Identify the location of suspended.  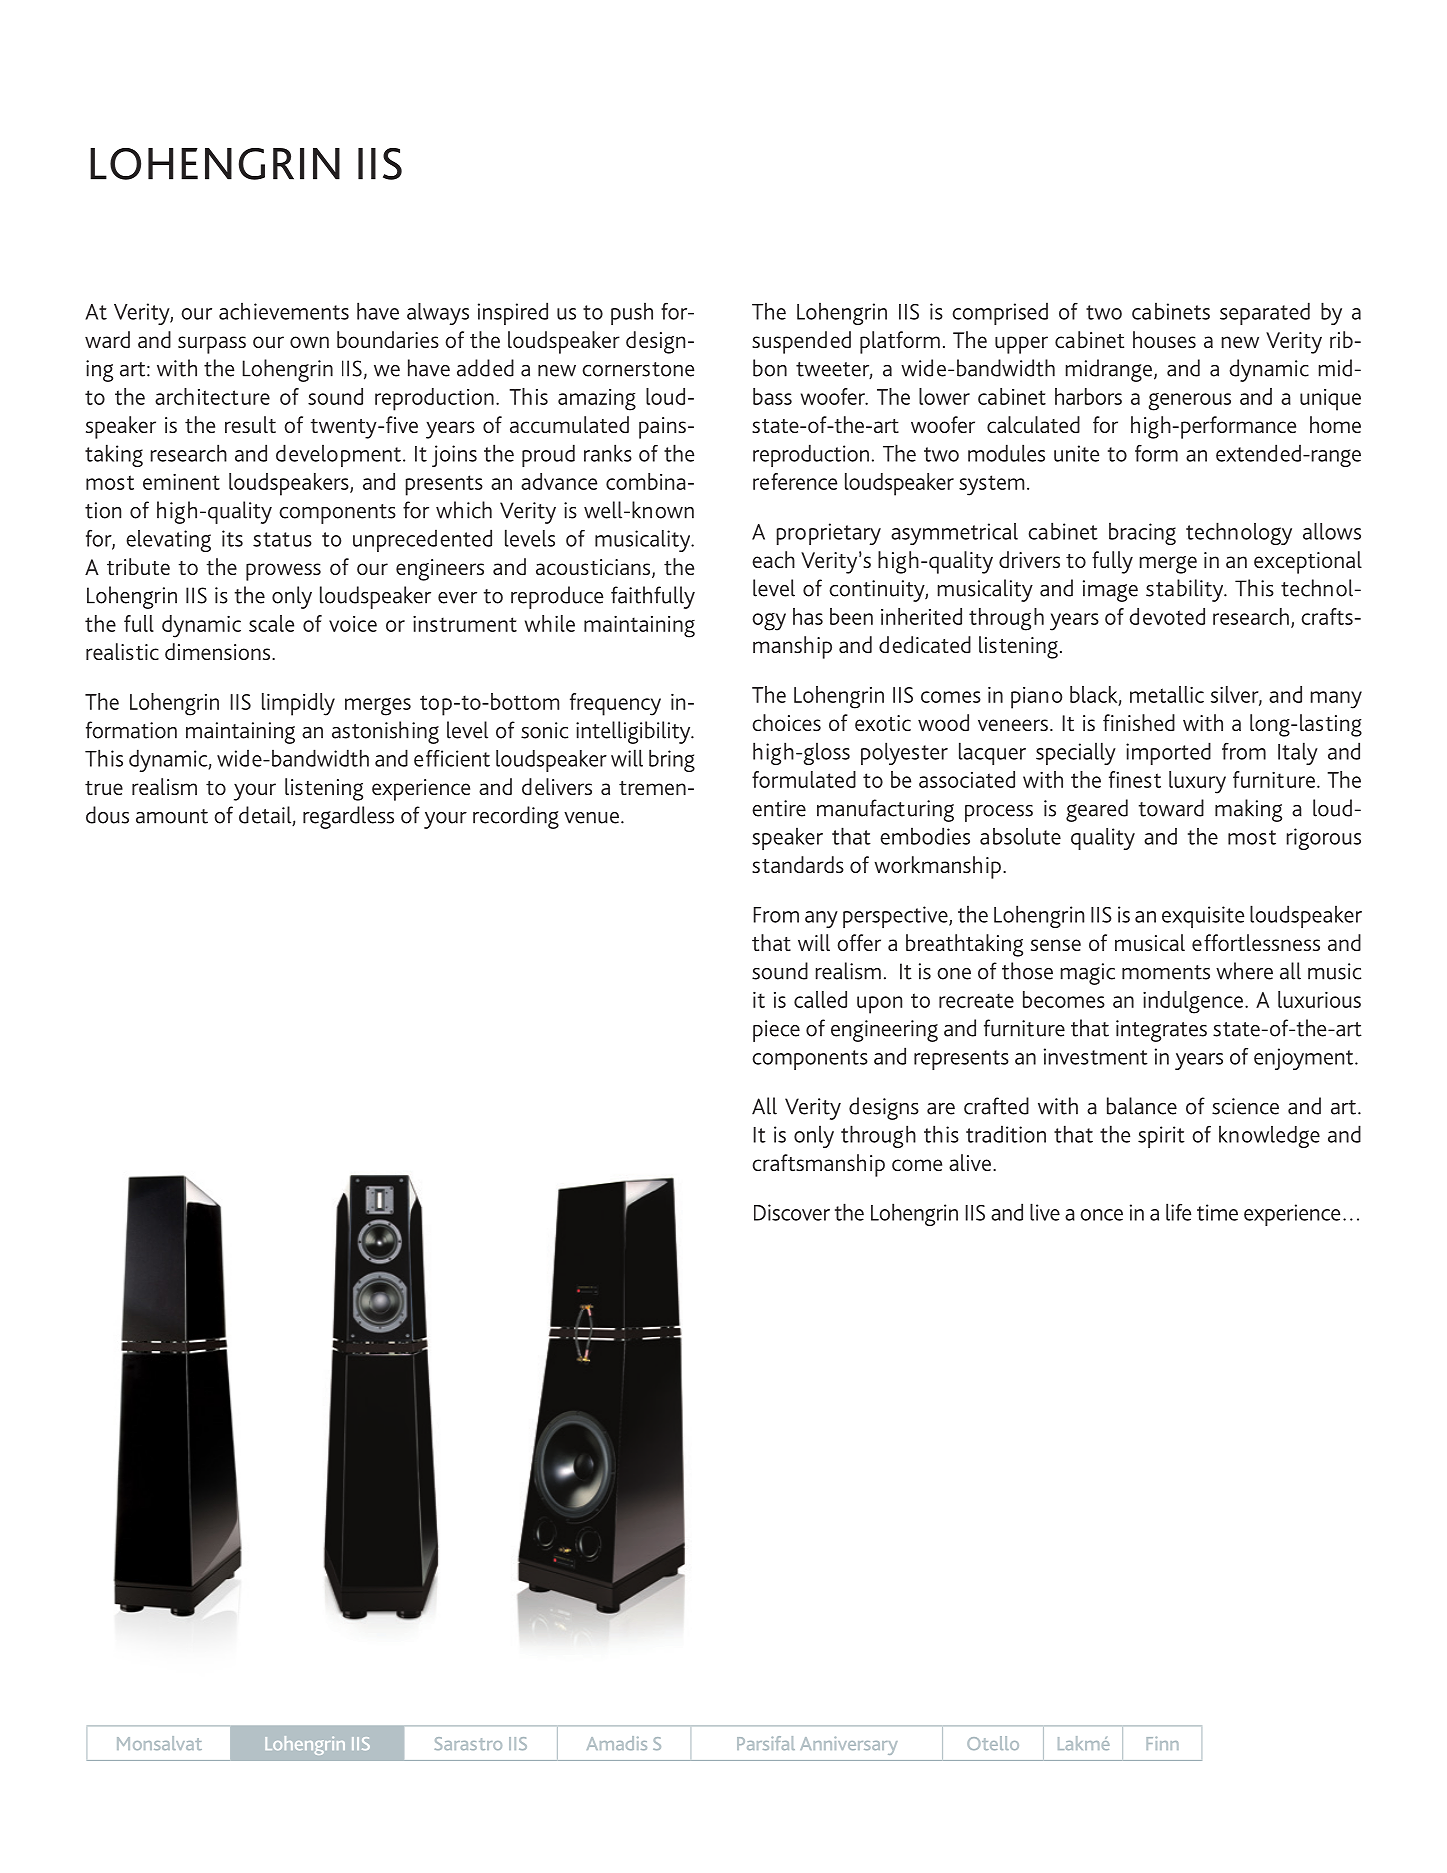
(801, 342).
